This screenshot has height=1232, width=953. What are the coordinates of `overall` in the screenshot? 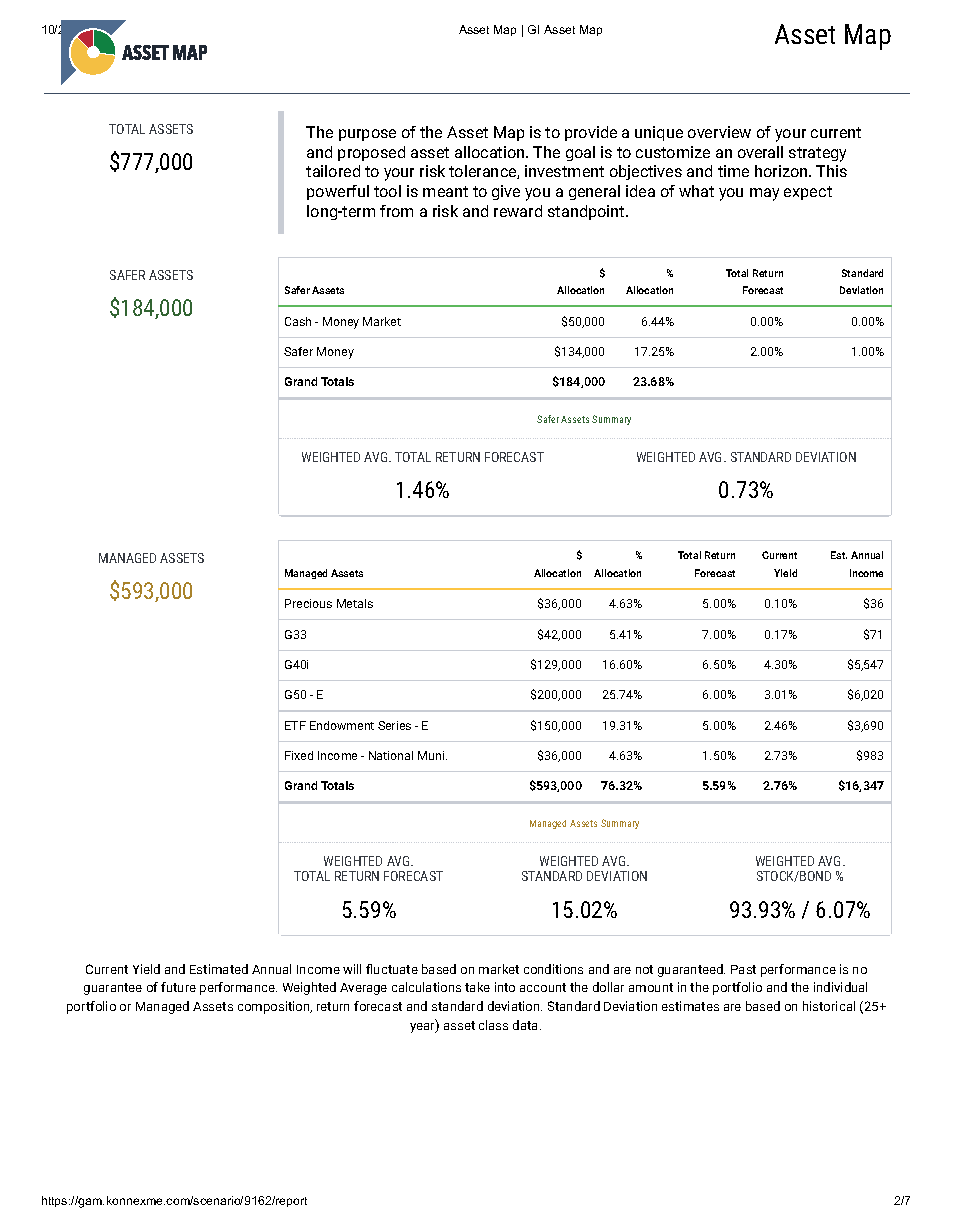 It's located at (760, 152).
